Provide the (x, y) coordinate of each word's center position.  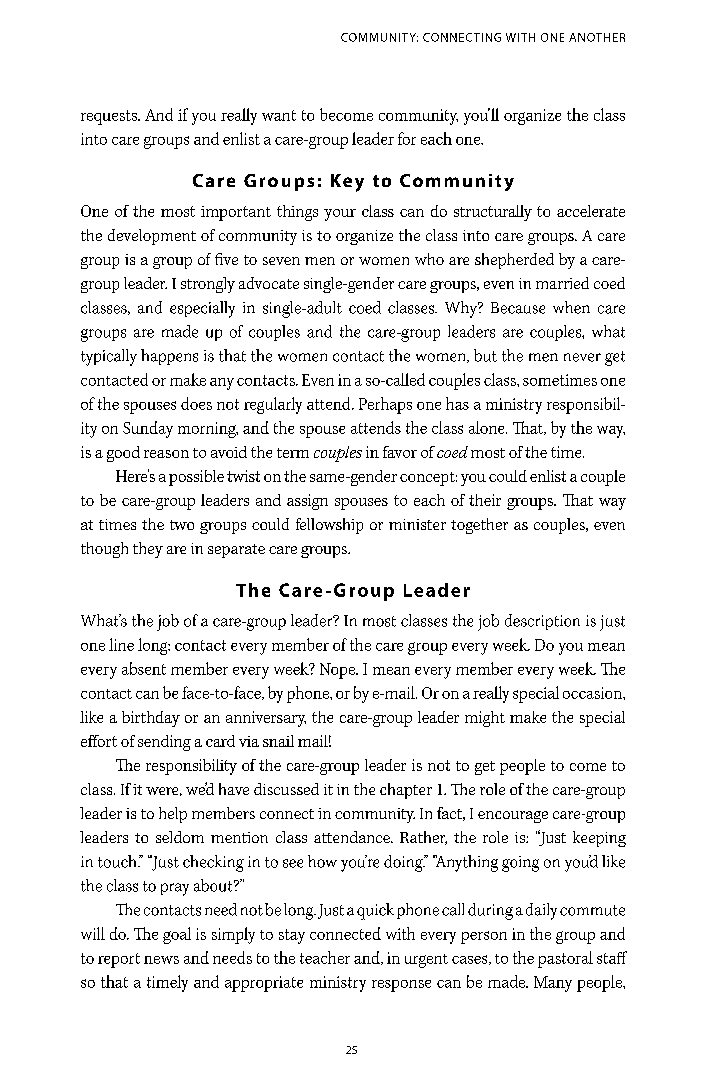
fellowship (329, 526)
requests (110, 117)
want (279, 115)
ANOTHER (597, 37)
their (485, 500)
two (182, 525)
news (161, 960)
